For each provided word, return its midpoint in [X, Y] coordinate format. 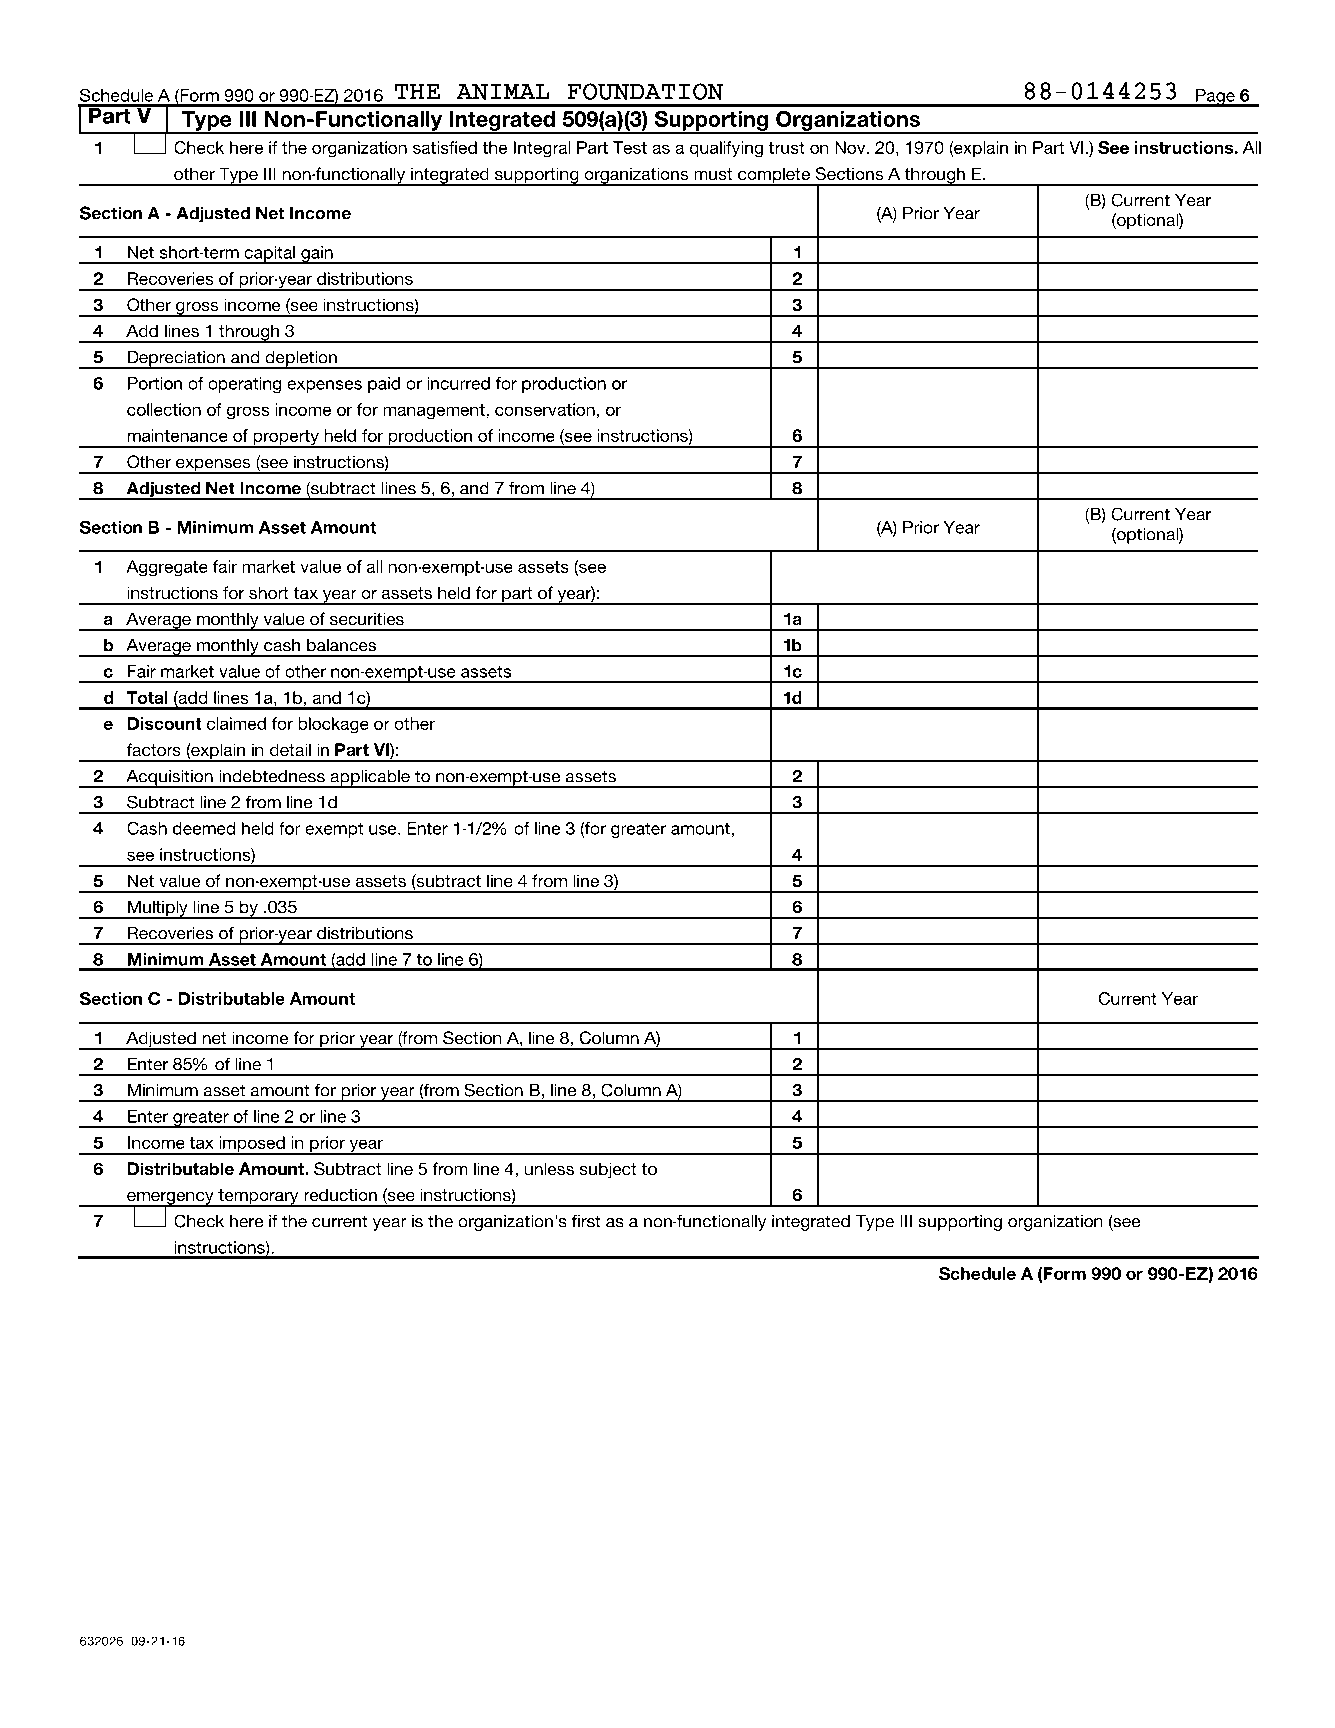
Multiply [158, 909]
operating [244, 385]
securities [367, 618]
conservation [545, 409]
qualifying [726, 149]
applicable [370, 779]
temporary [258, 1198]
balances [341, 645]
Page [1215, 98]
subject [608, 1170]
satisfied [445, 147]
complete [774, 176]
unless [549, 1168]
